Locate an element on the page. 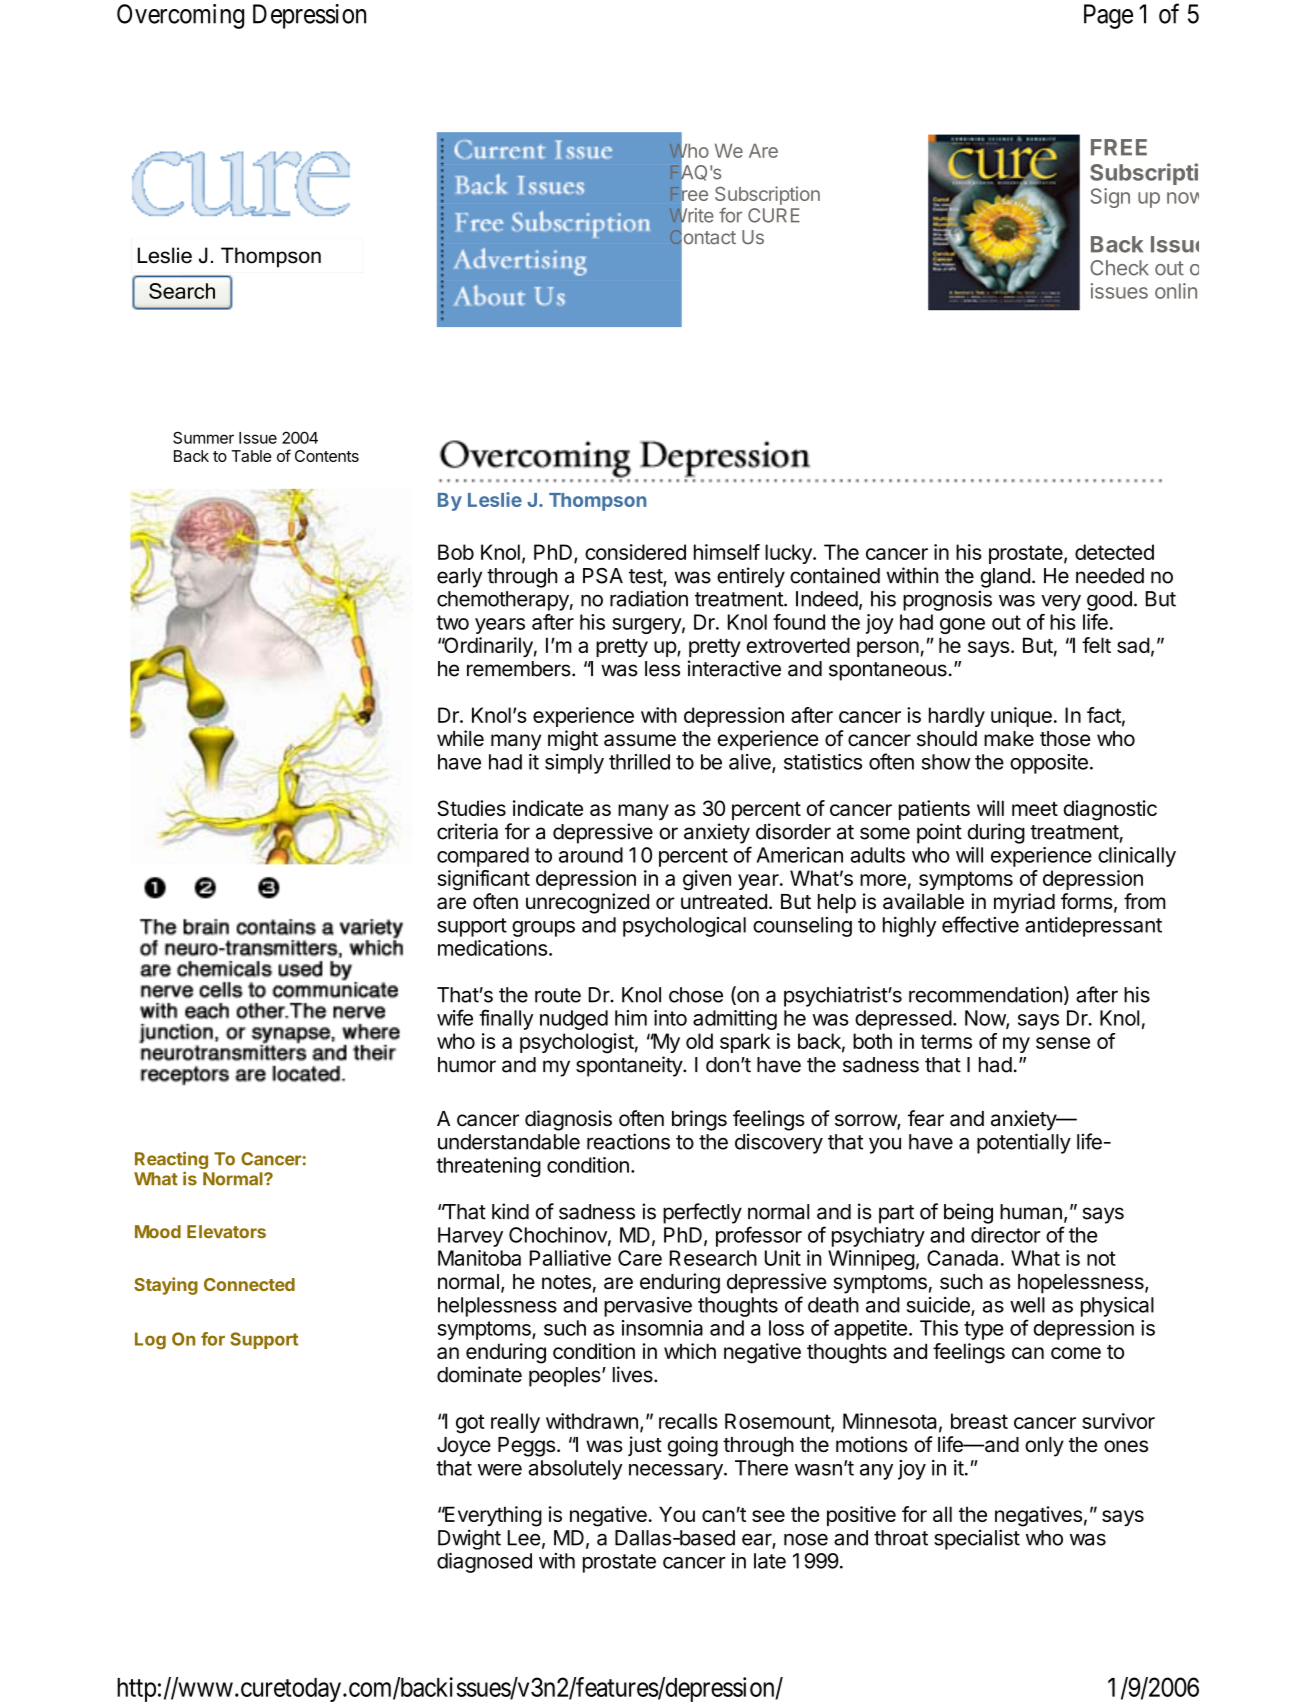  thrilled is located at coordinates (639, 762).
